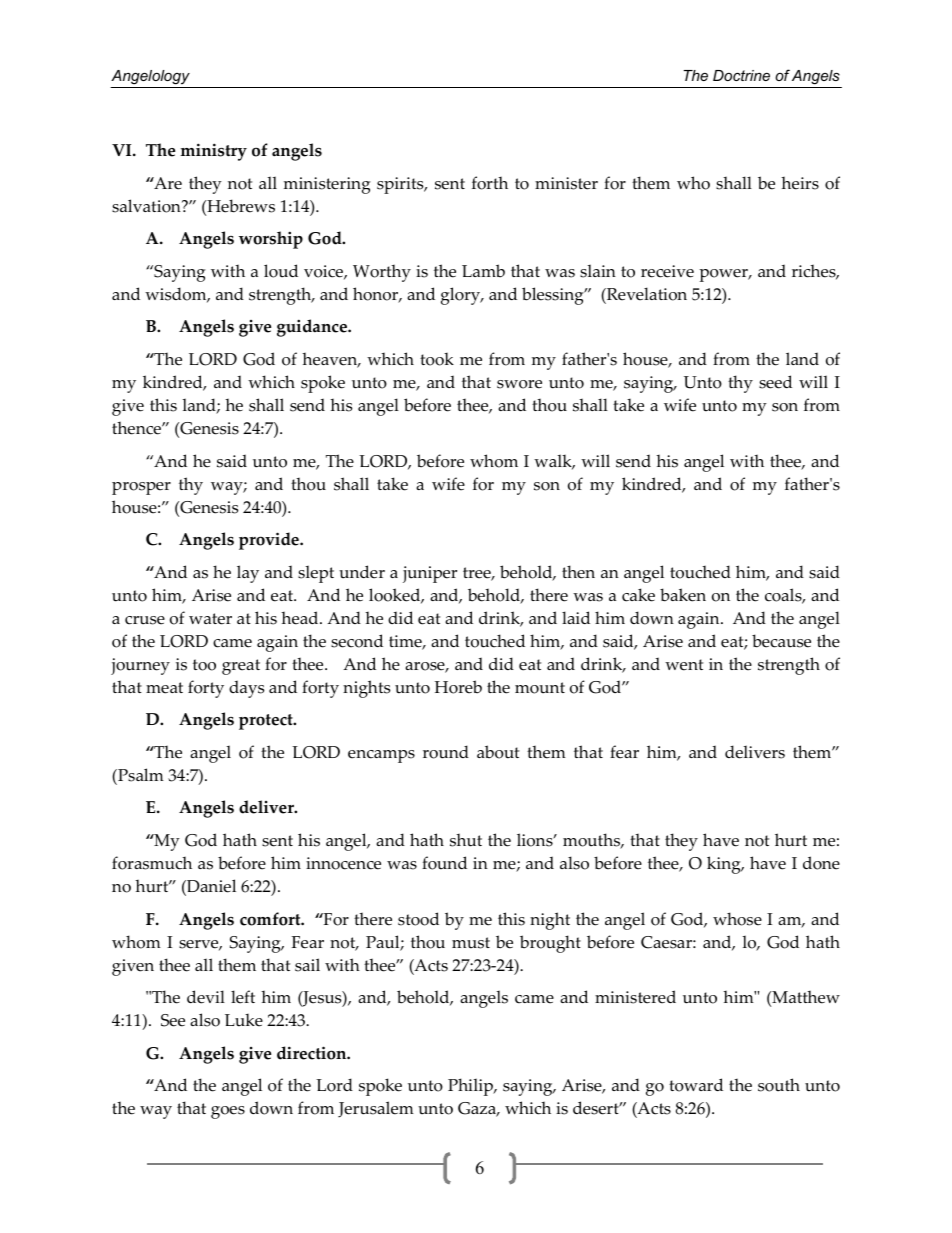 The width and height of the screenshot is (952, 1233). I want to click on Philip, so click(471, 1087).
